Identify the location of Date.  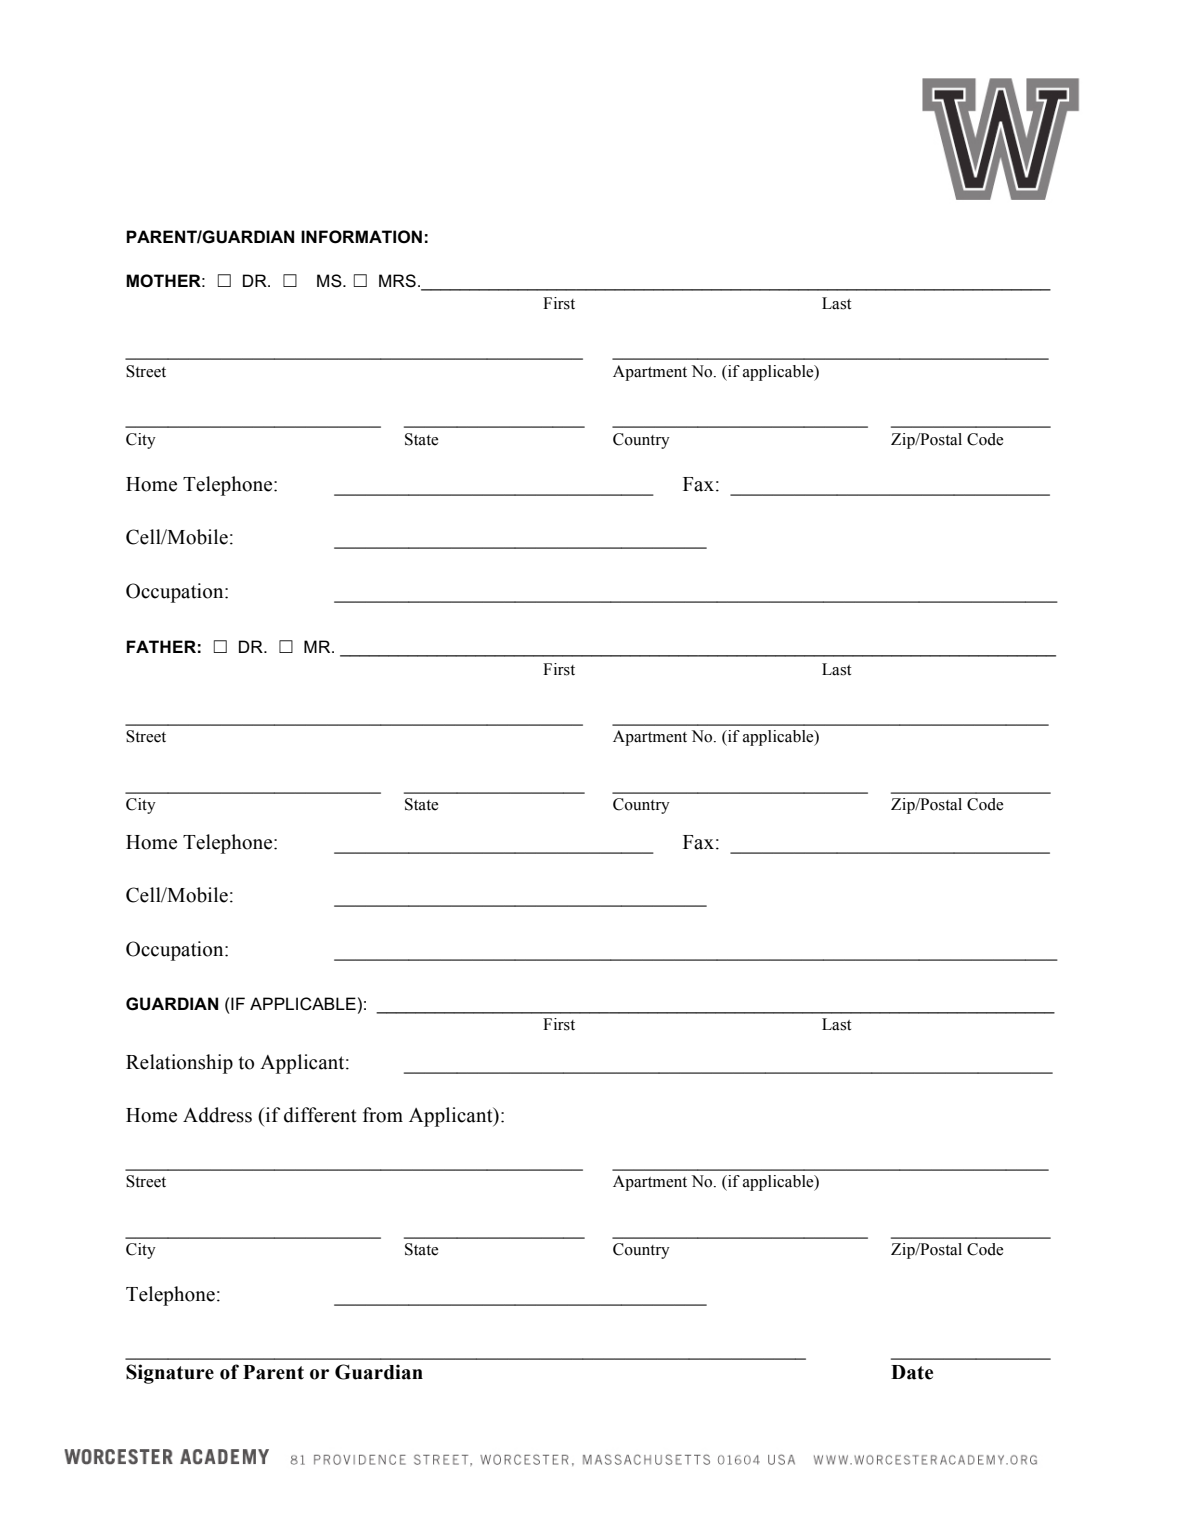
(912, 1372).
